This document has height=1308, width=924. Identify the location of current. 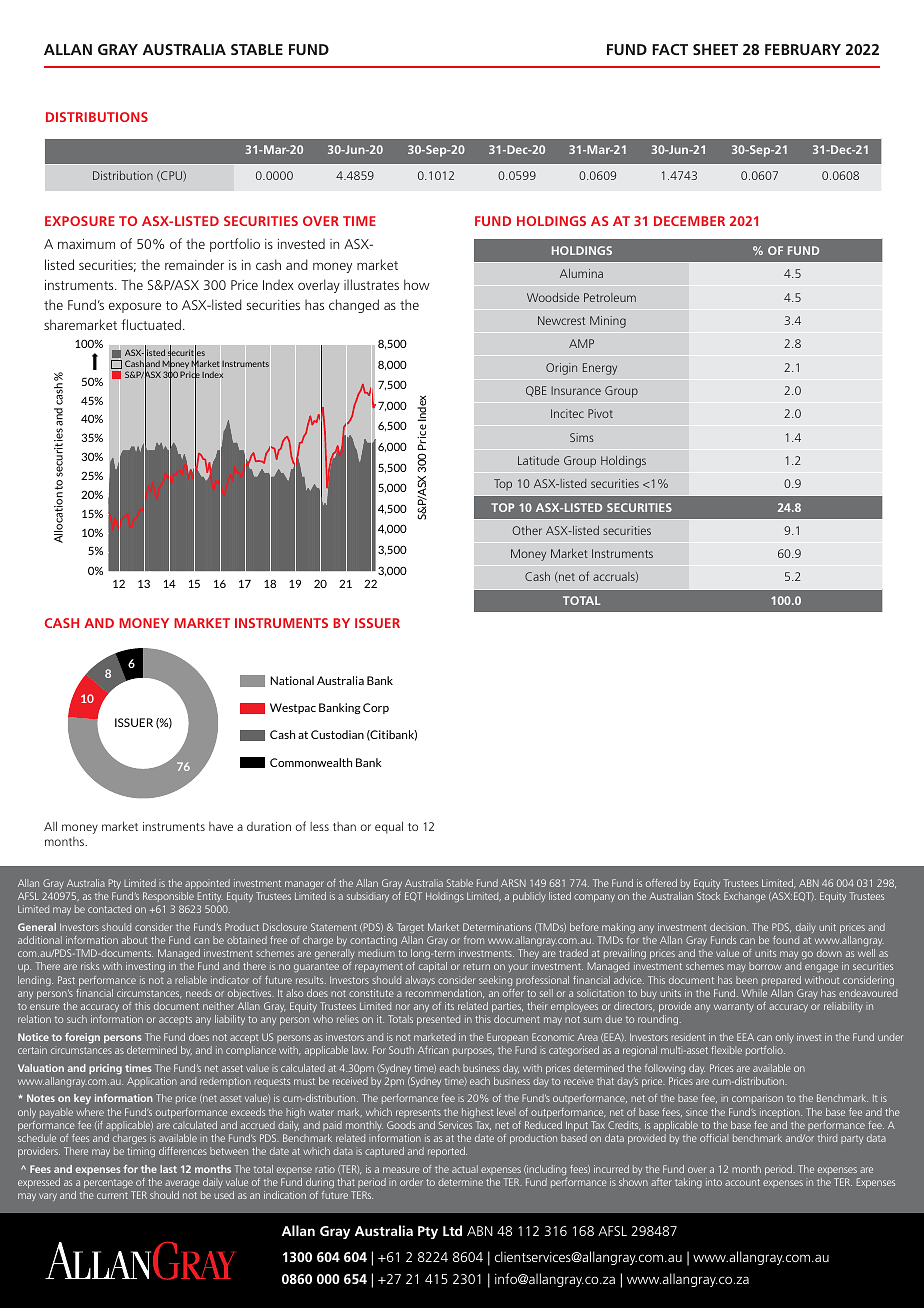
(112, 1195).
